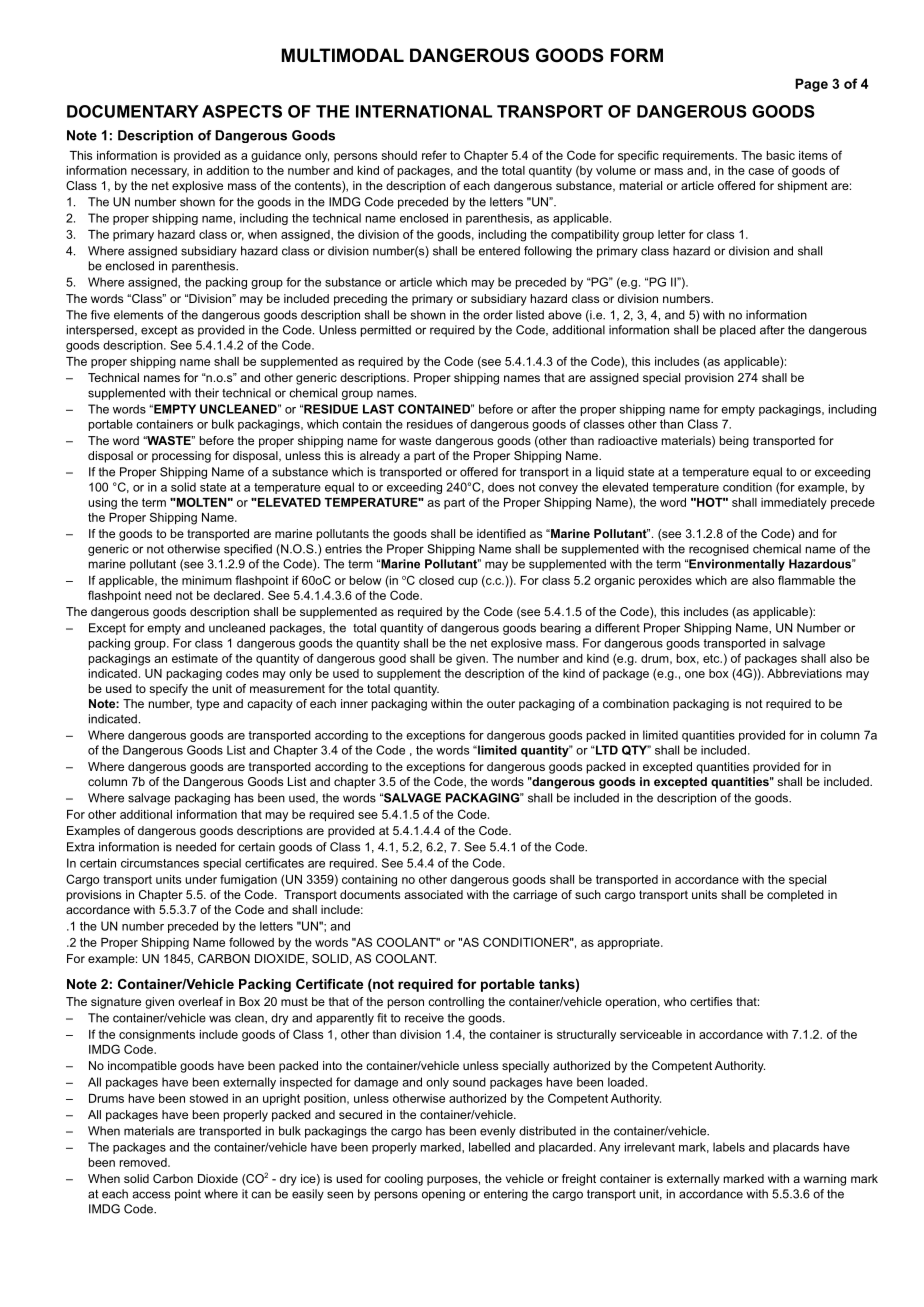  Describe the element at coordinates (433, 894) in the screenshot. I see `associated` at that location.
